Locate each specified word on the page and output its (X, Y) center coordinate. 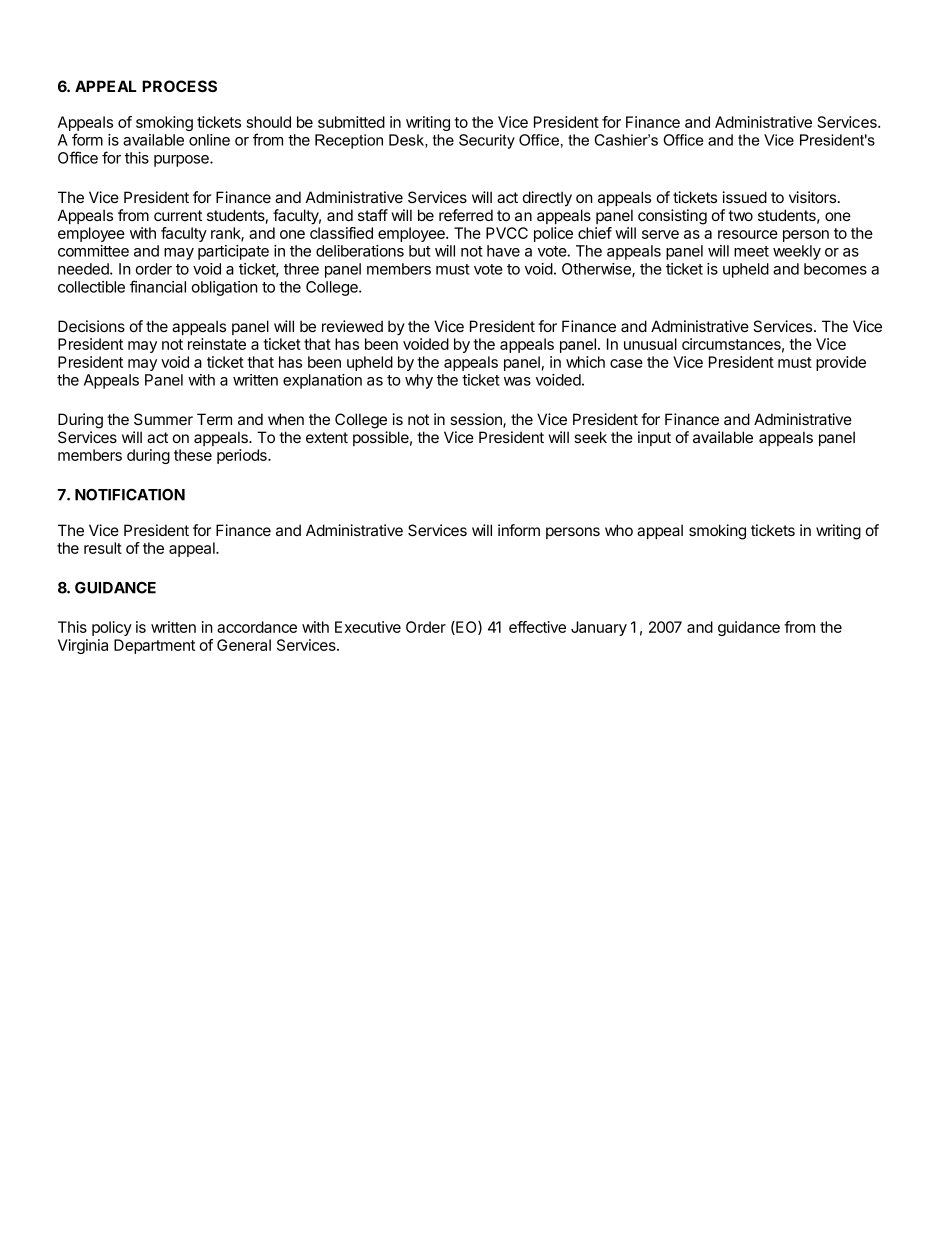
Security (487, 141)
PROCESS (179, 86)
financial (158, 286)
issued (744, 197)
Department (154, 646)
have (503, 251)
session (477, 420)
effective (537, 627)
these (193, 455)
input (654, 438)
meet (751, 251)
